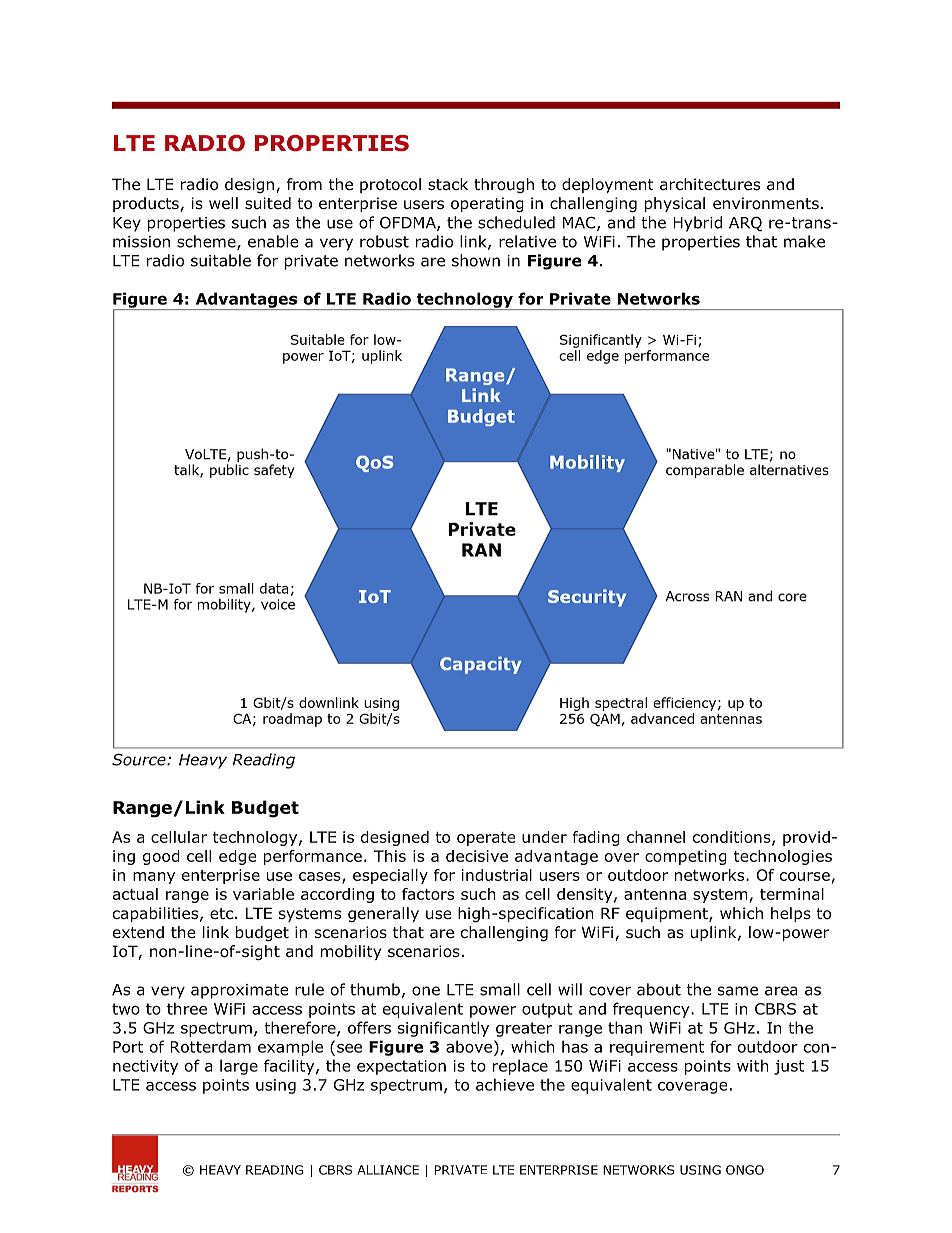  What do you see at coordinates (477, 856) in the screenshot?
I see `decisive` at bounding box center [477, 856].
